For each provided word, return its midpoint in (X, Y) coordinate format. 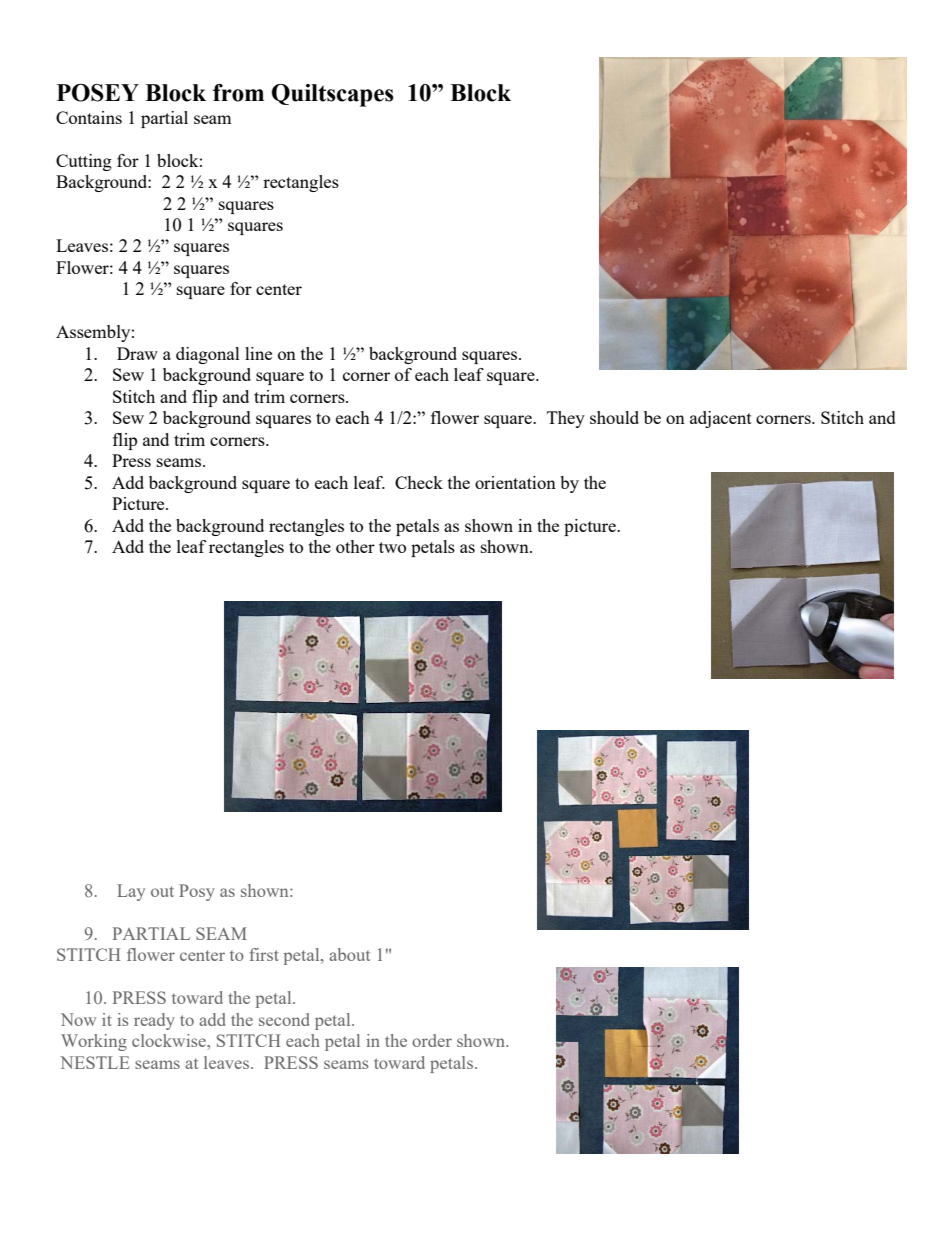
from (238, 93)
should (614, 417)
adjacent (721, 419)
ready (154, 1021)
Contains (89, 117)
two (392, 547)
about (349, 954)
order (432, 1040)
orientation (515, 482)
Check (419, 482)
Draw (137, 353)
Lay (131, 892)
